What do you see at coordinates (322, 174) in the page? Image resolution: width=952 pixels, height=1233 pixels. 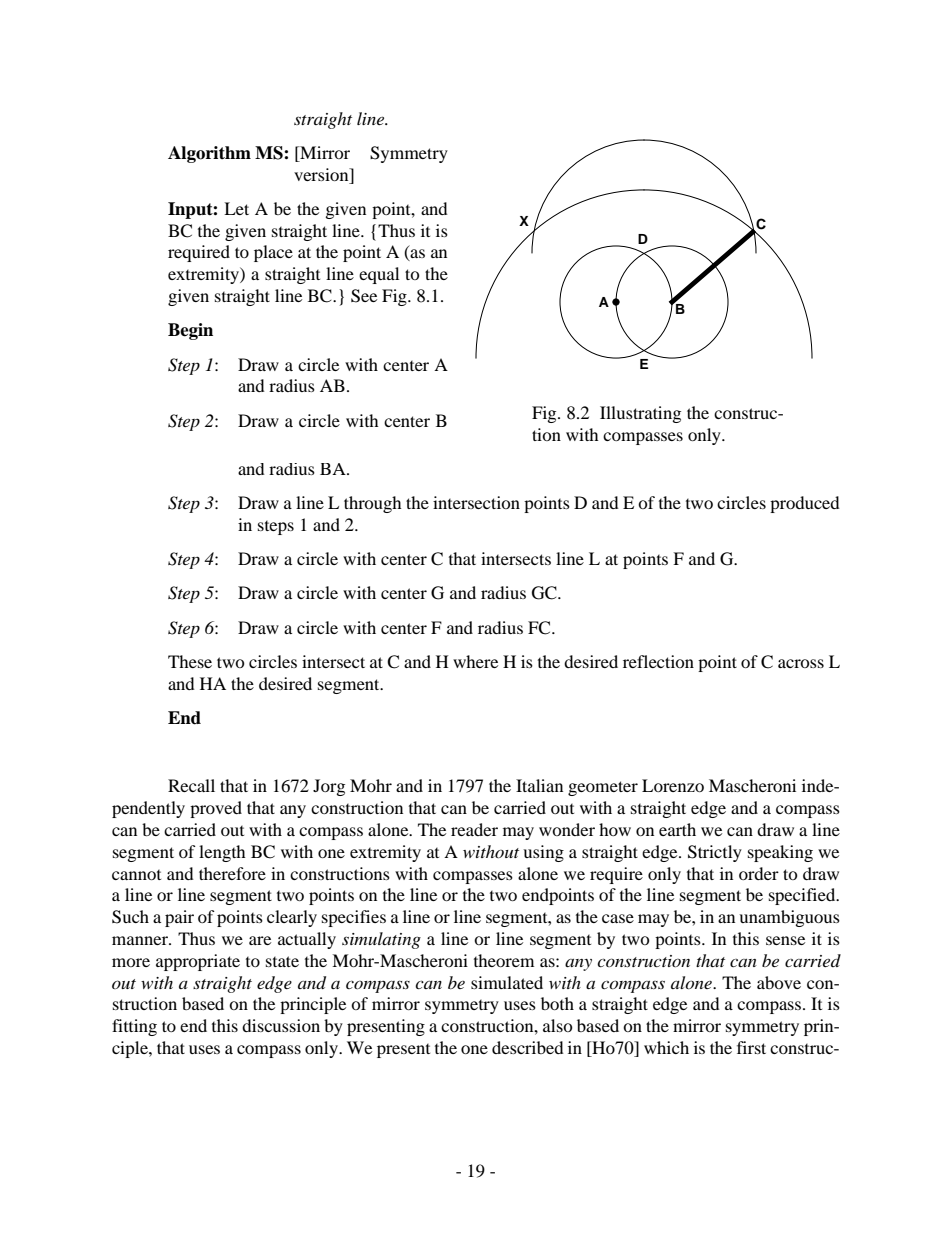 I see `version` at bounding box center [322, 174].
